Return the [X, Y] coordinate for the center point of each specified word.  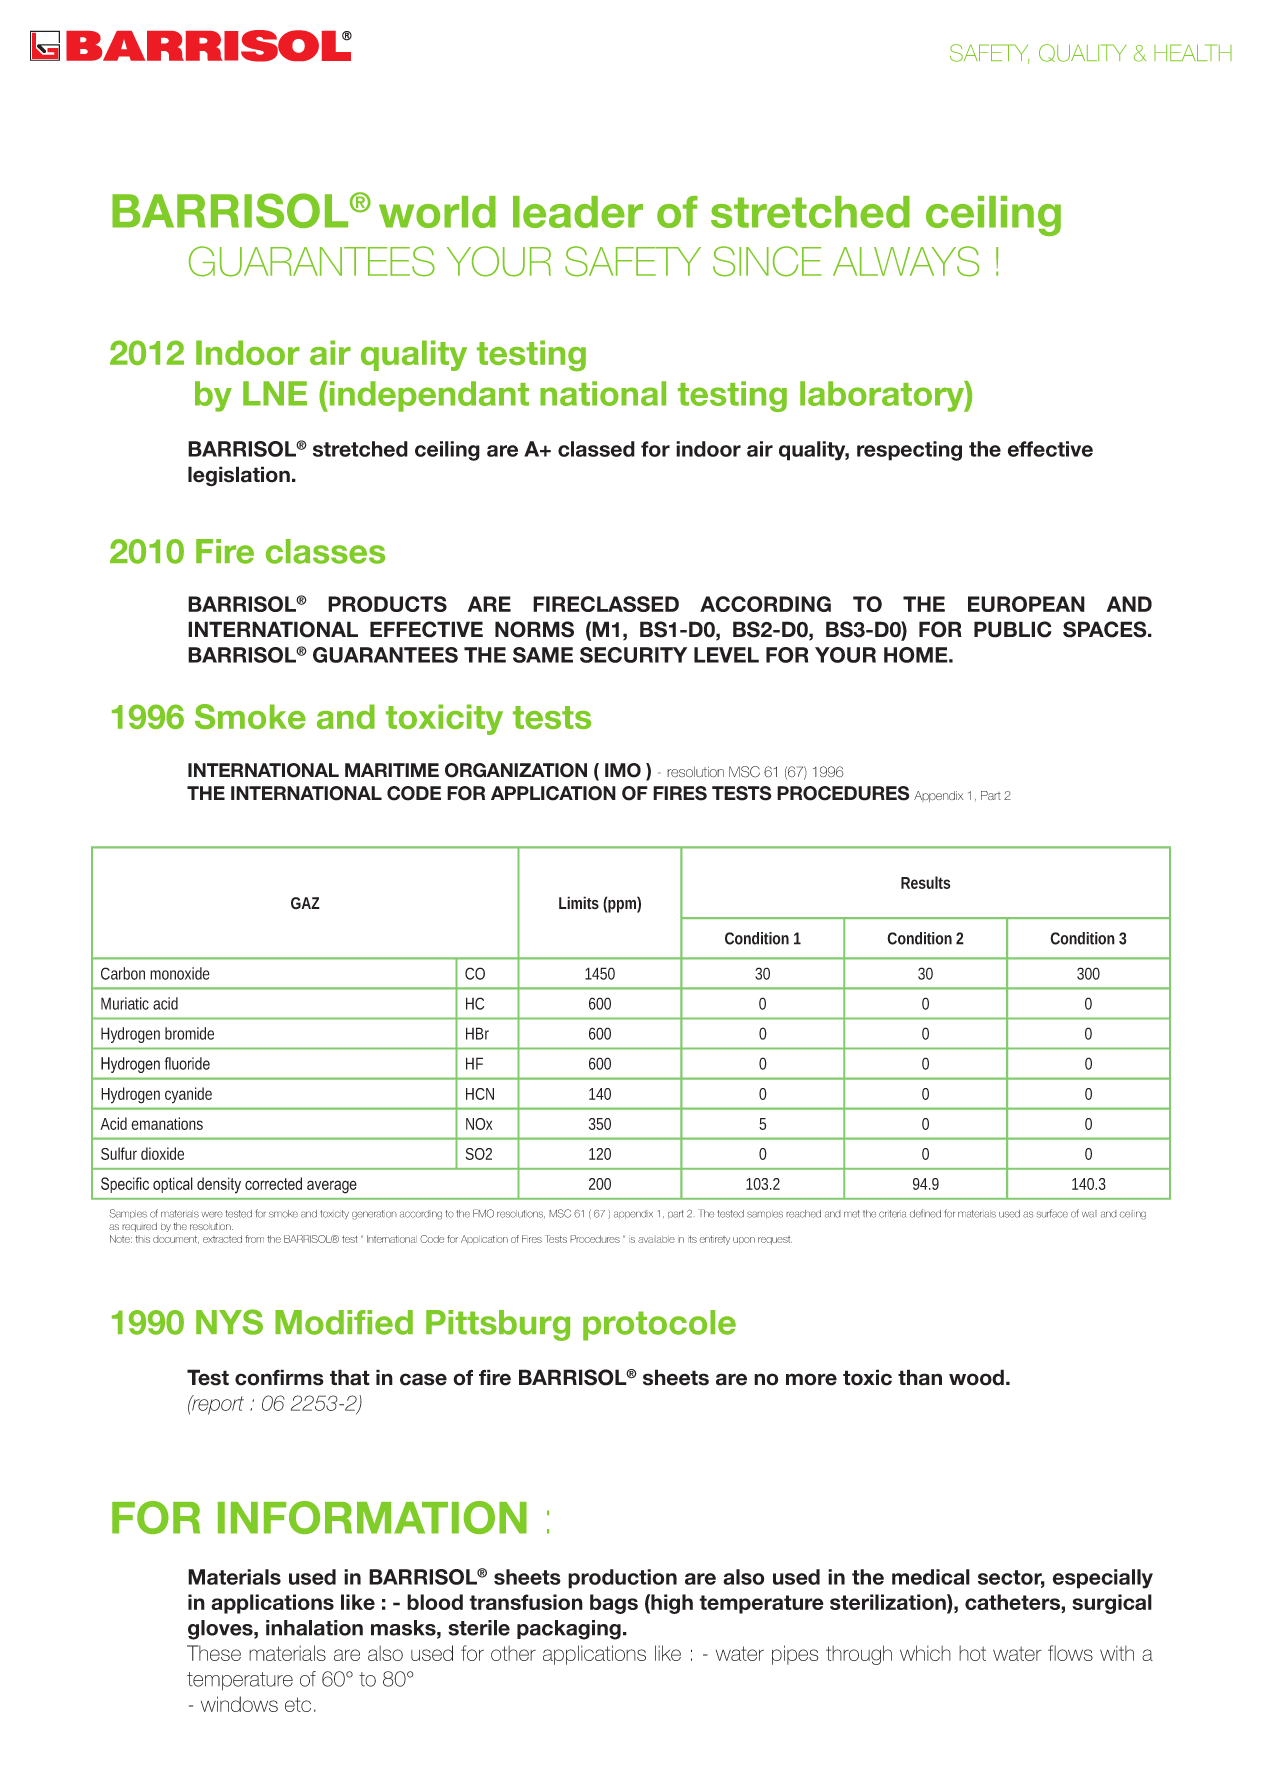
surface [1052, 1213]
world [437, 212]
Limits [579, 902]
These [214, 1653]
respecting [909, 451]
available [656, 1239]
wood [978, 1377]
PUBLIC [1013, 629]
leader [578, 212]
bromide [189, 1033]
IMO [623, 770]
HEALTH [1193, 52]
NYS [229, 1322]
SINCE [767, 261]
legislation [239, 476]
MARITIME [392, 770]
